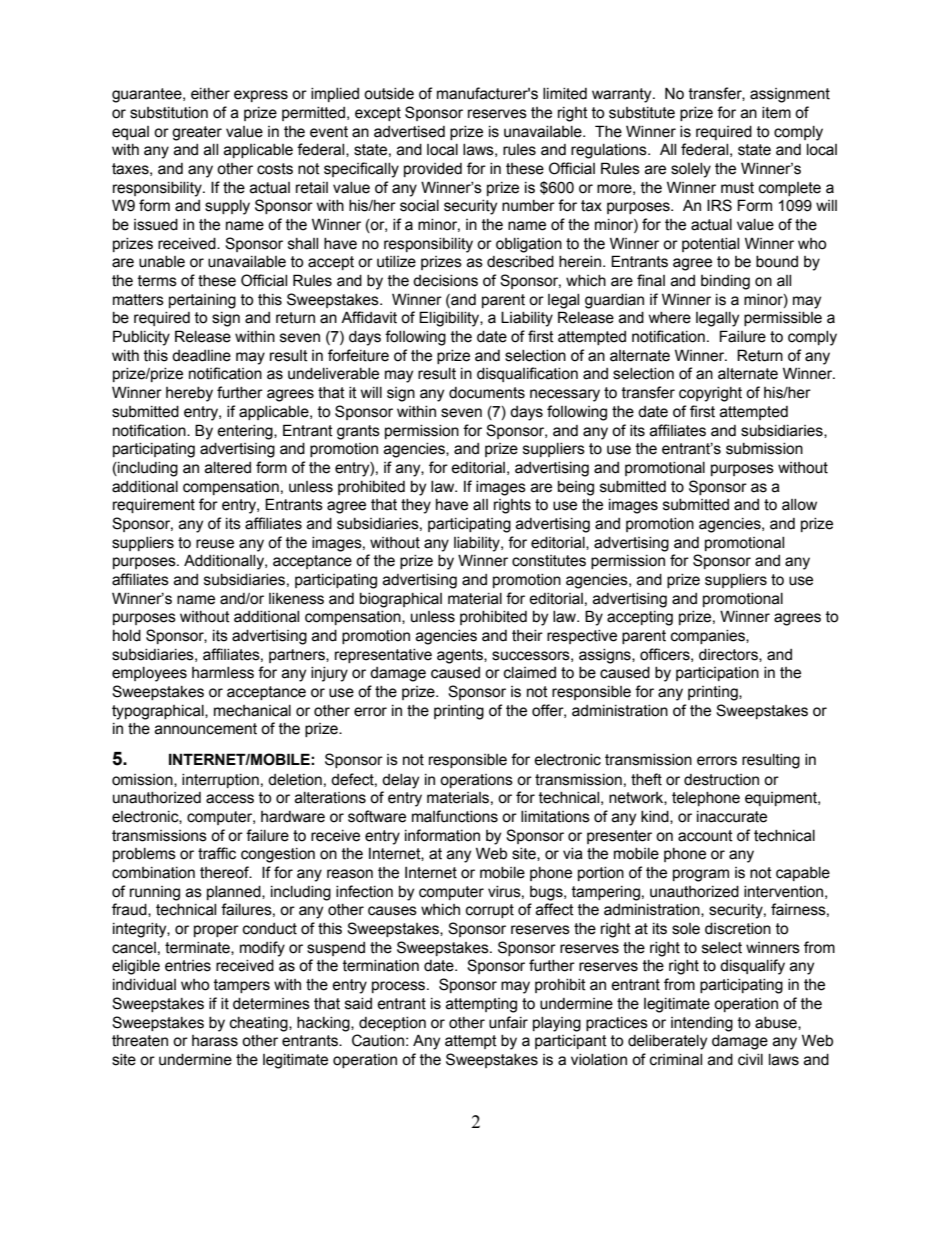 This screenshot has width=952, height=1233. What do you see at coordinates (409, 132) in the screenshot?
I see `advertised` at bounding box center [409, 132].
